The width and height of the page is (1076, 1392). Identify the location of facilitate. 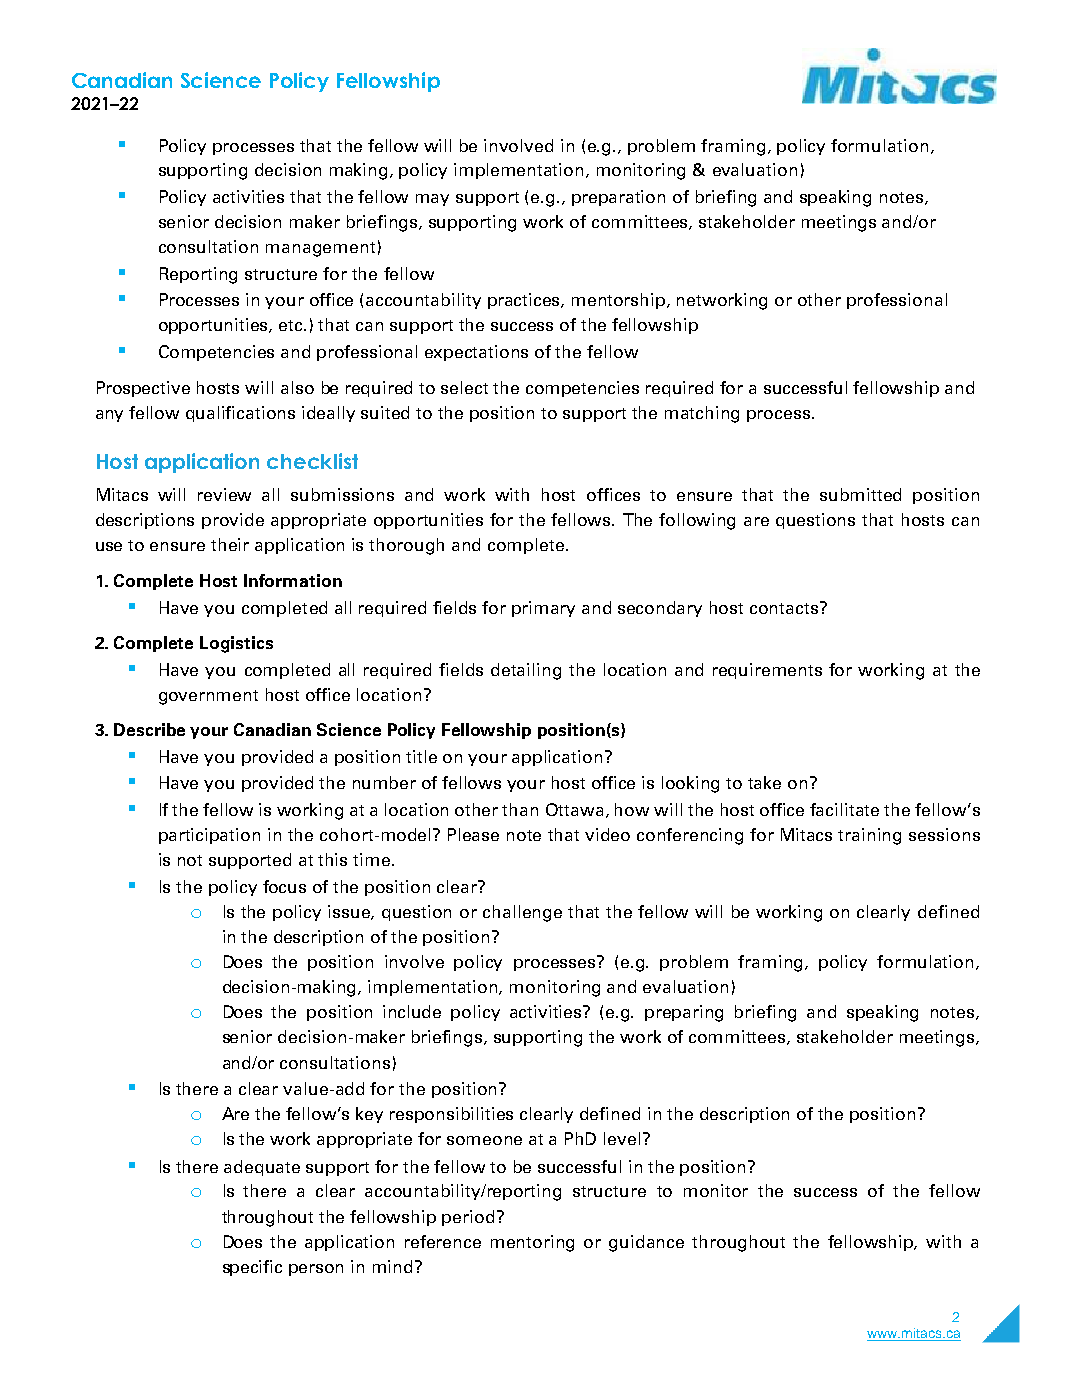
(844, 809).
